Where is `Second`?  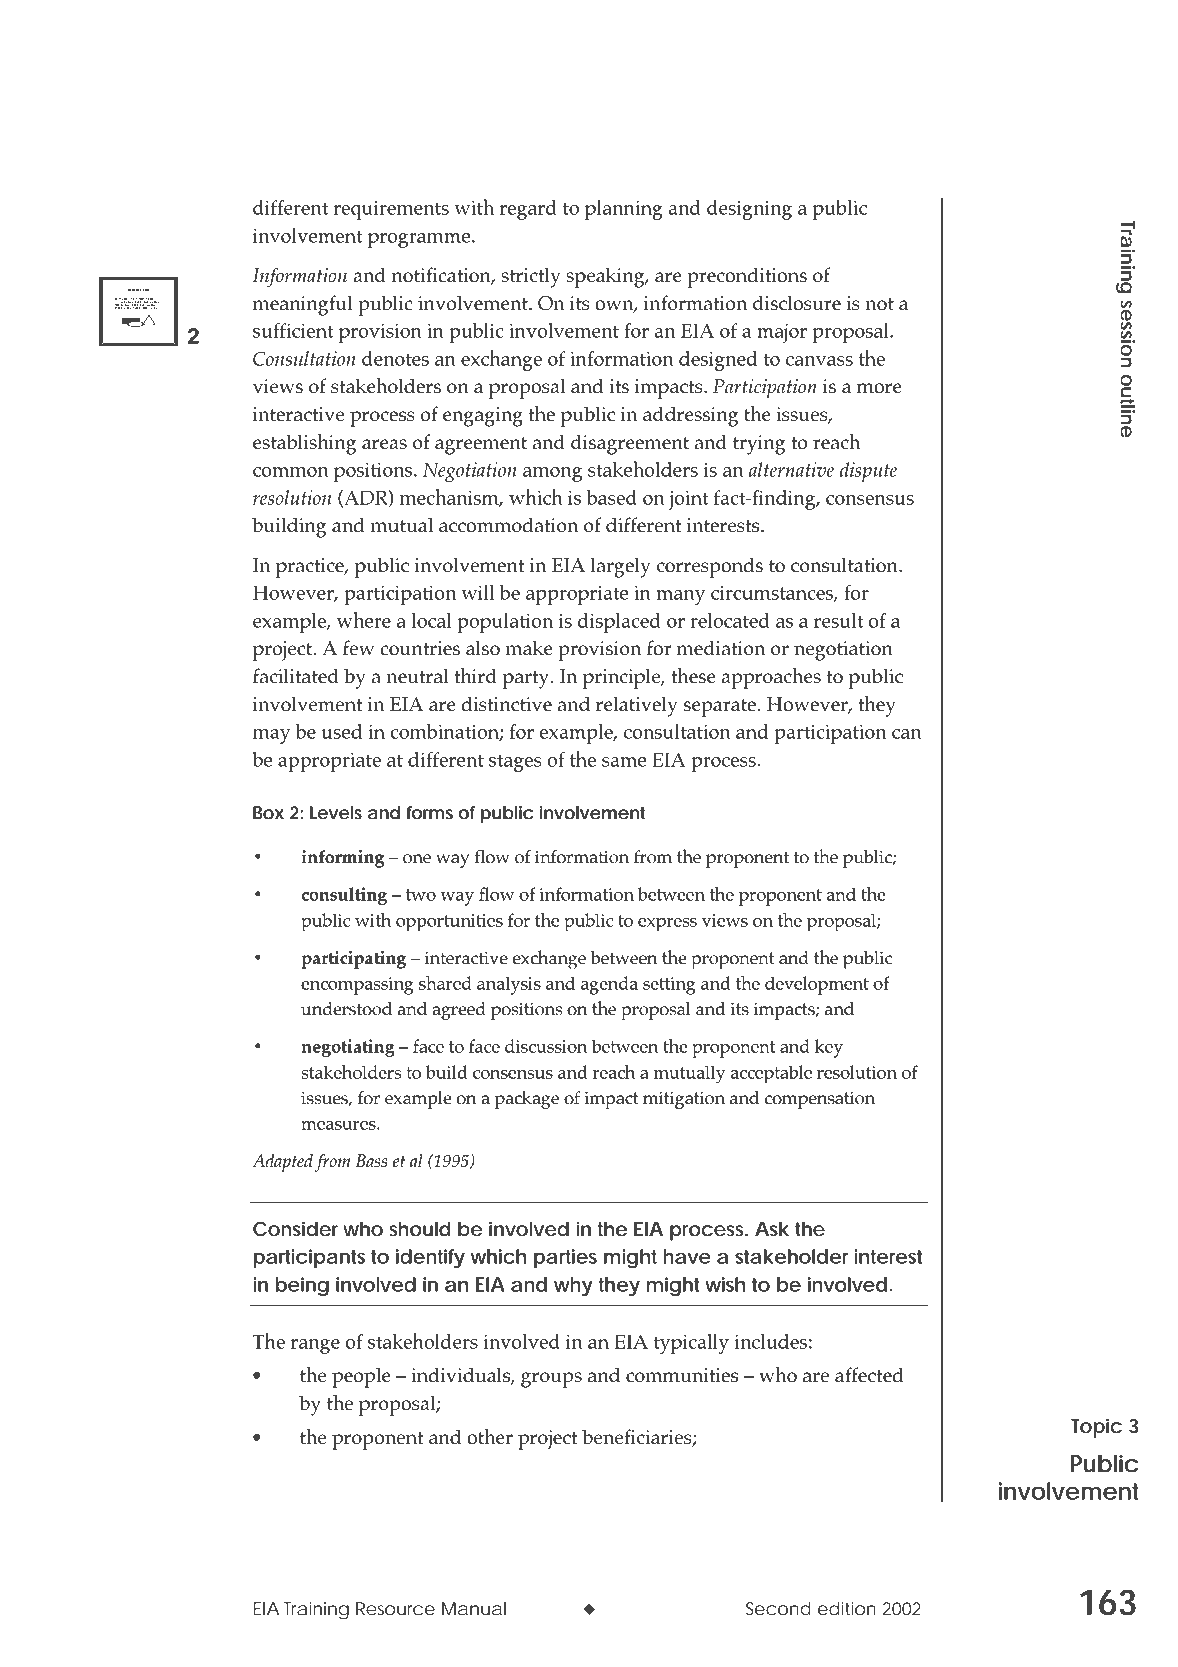 Second is located at coordinates (778, 1608).
